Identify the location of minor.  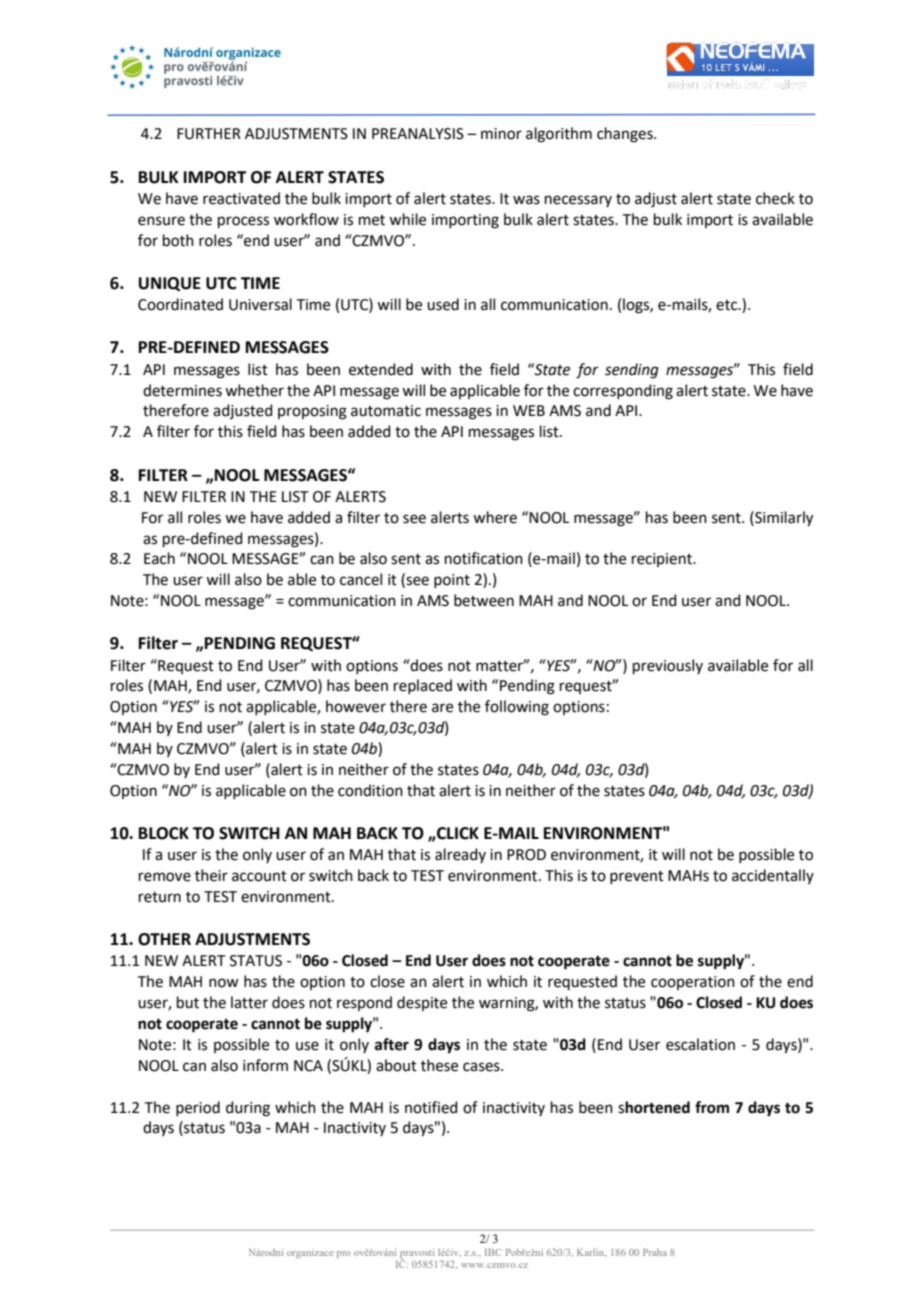
(501, 134).
